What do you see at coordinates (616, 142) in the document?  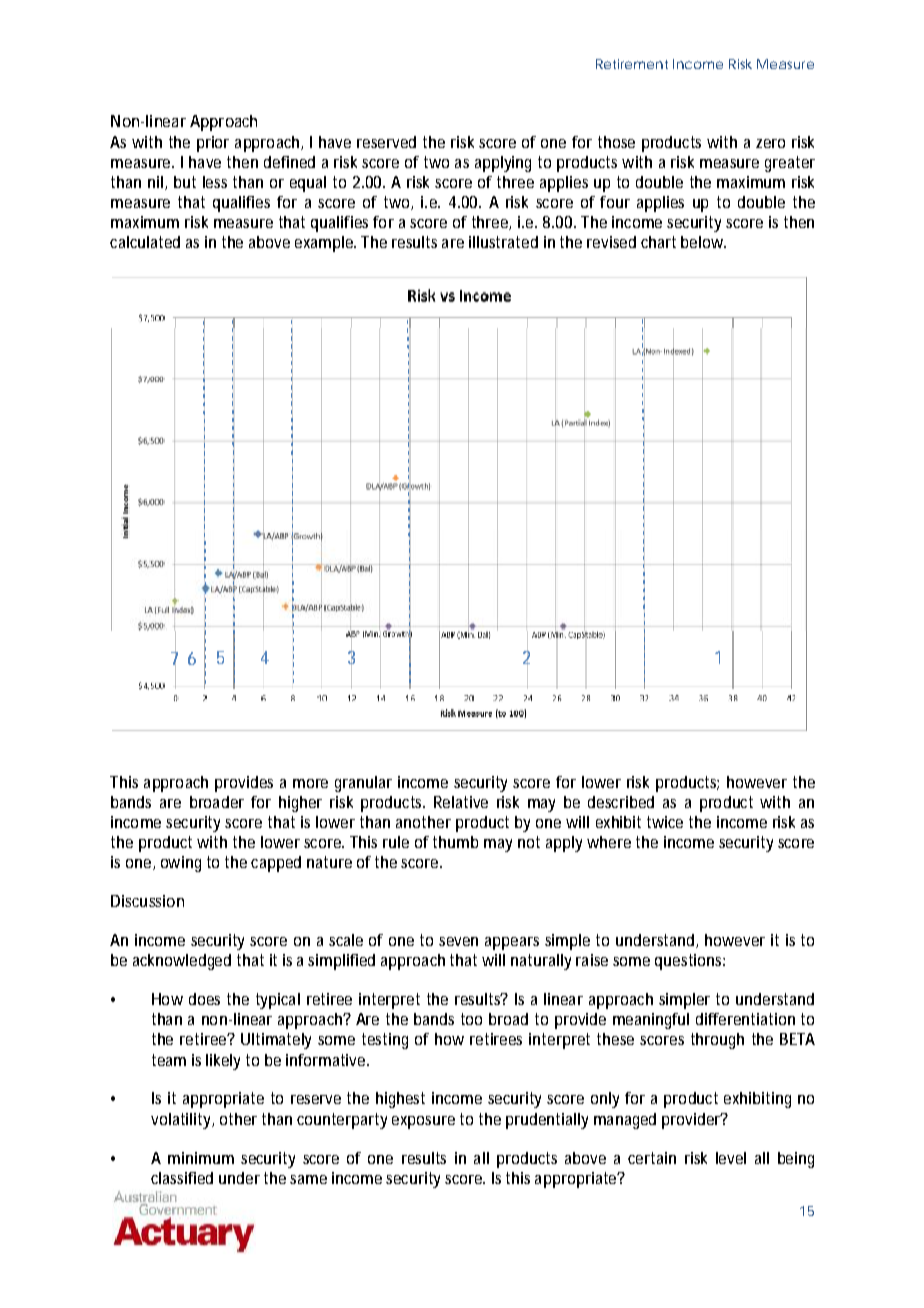 I see `those` at bounding box center [616, 142].
